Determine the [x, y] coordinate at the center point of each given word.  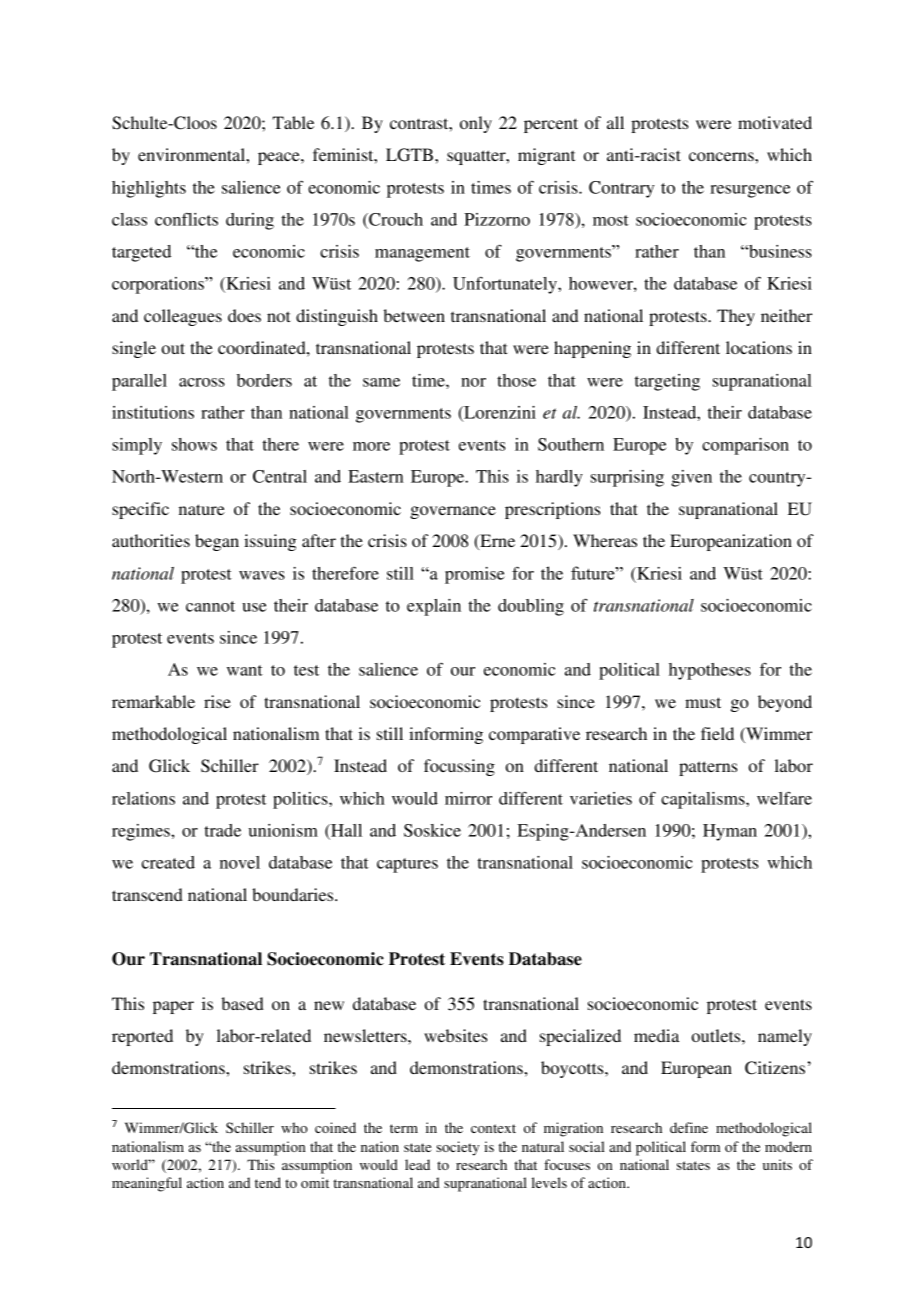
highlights [149, 189]
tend [268, 1182]
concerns [722, 156]
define [689, 1127]
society [457, 1148]
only [476, 124]
